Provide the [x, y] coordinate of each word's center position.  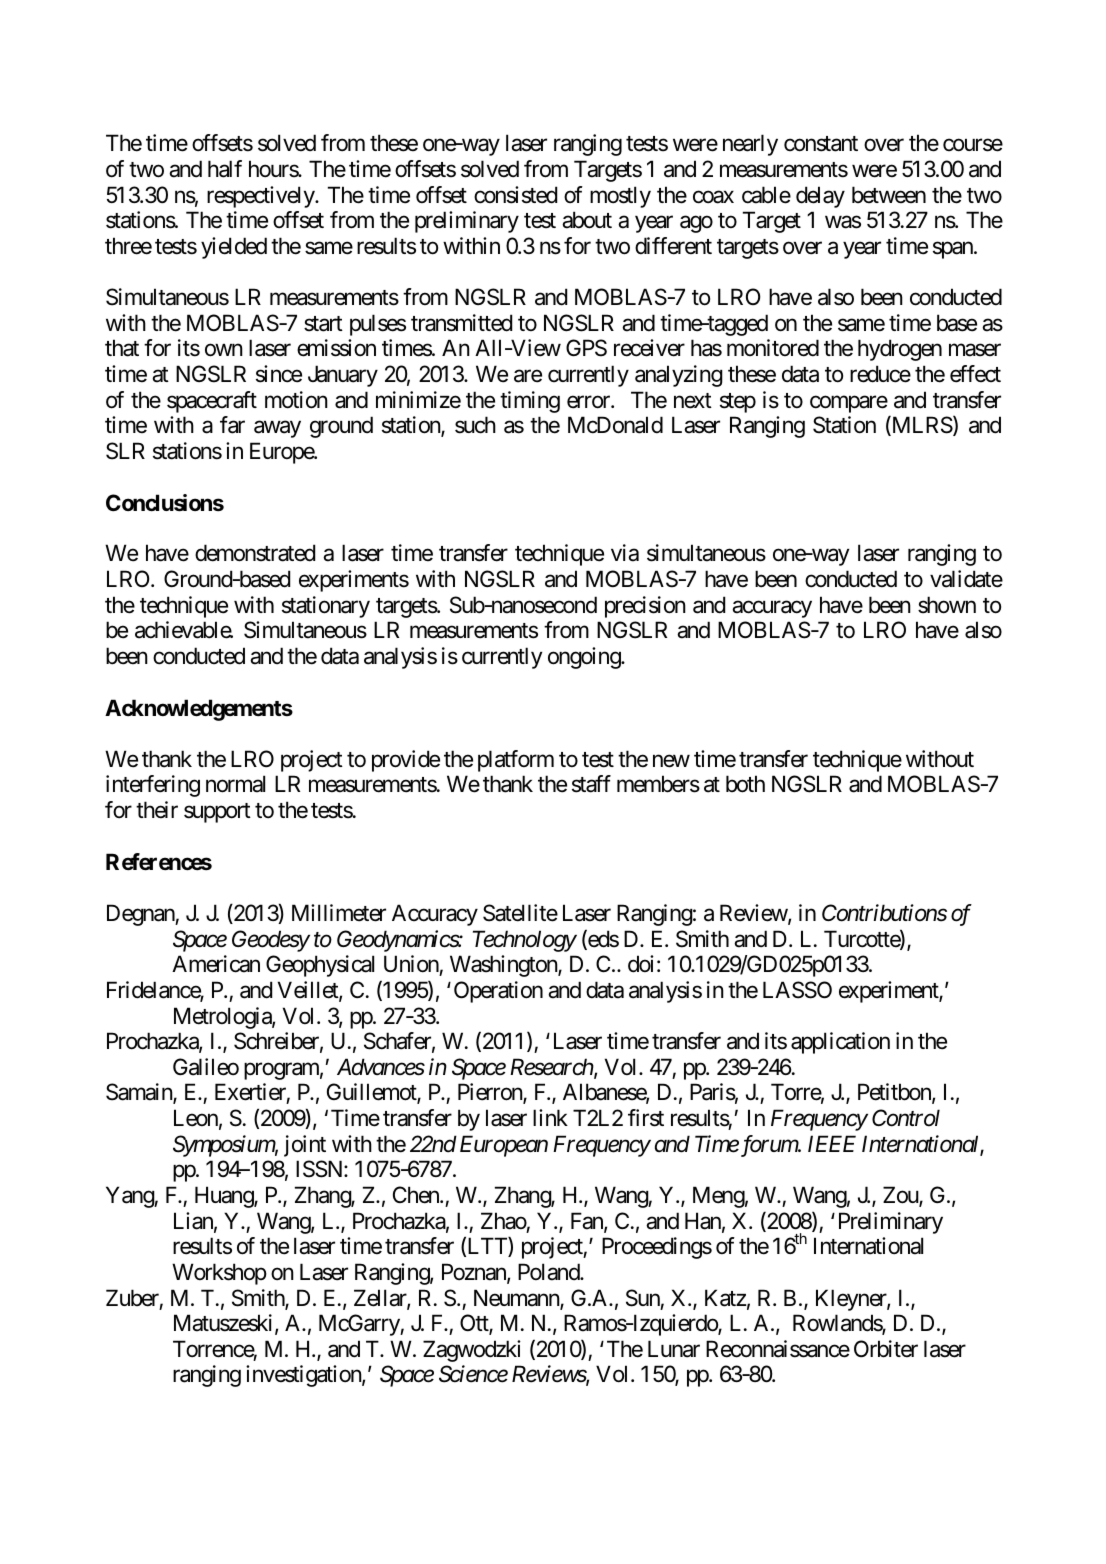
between [889, 195]
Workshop [219, 1274]
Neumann [517, 1299]
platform [516, 761]
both [745, 784]
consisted [515, 195]
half [225, 169]
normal [235, 784]
